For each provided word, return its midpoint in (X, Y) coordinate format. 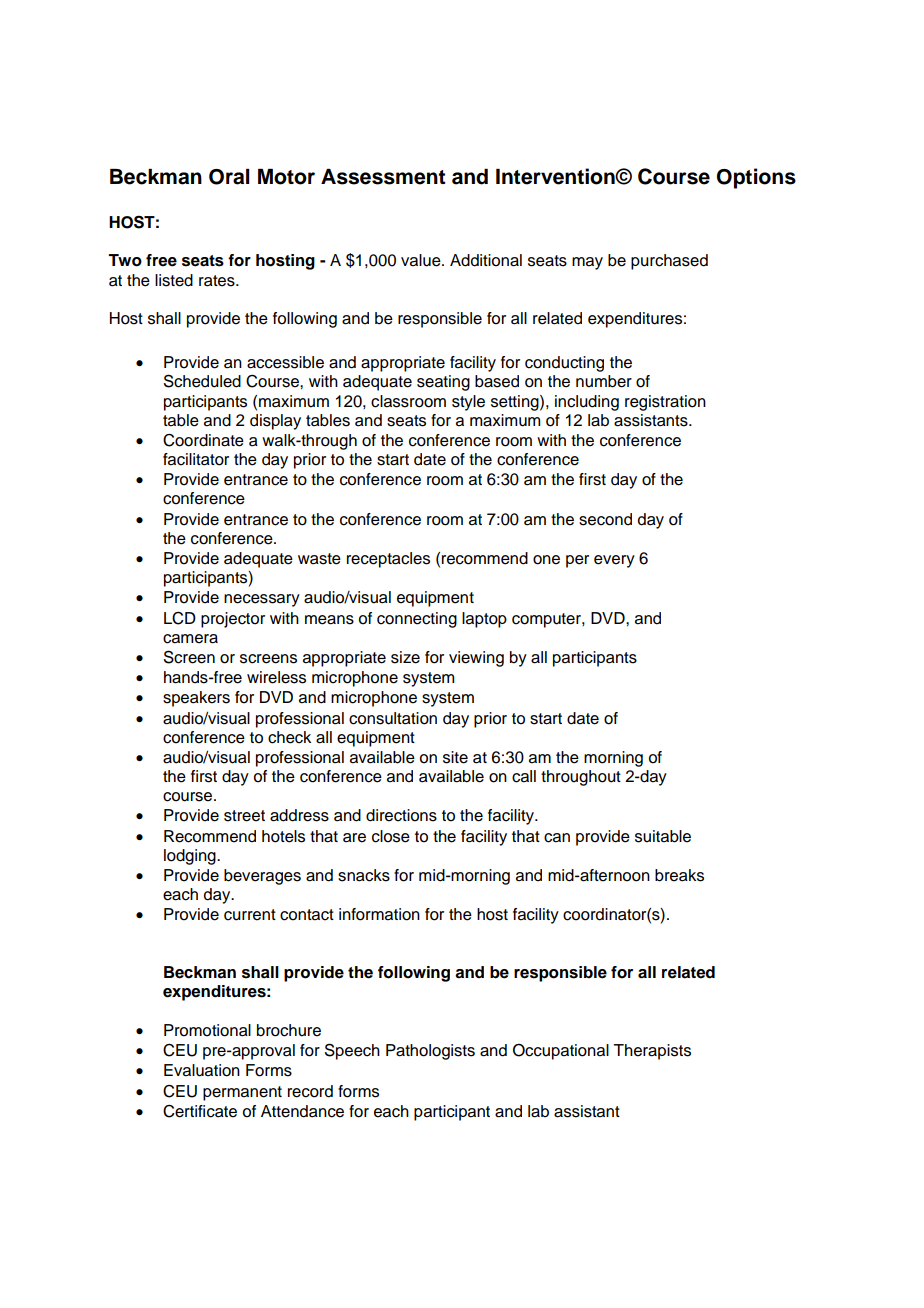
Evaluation (202, 1070)
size (405, 657)
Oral (229, 177)
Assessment (383, 177)
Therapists (652, 1052)
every (614, 561)
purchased (669, 262)
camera (190, 639)
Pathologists (430, 1052)
